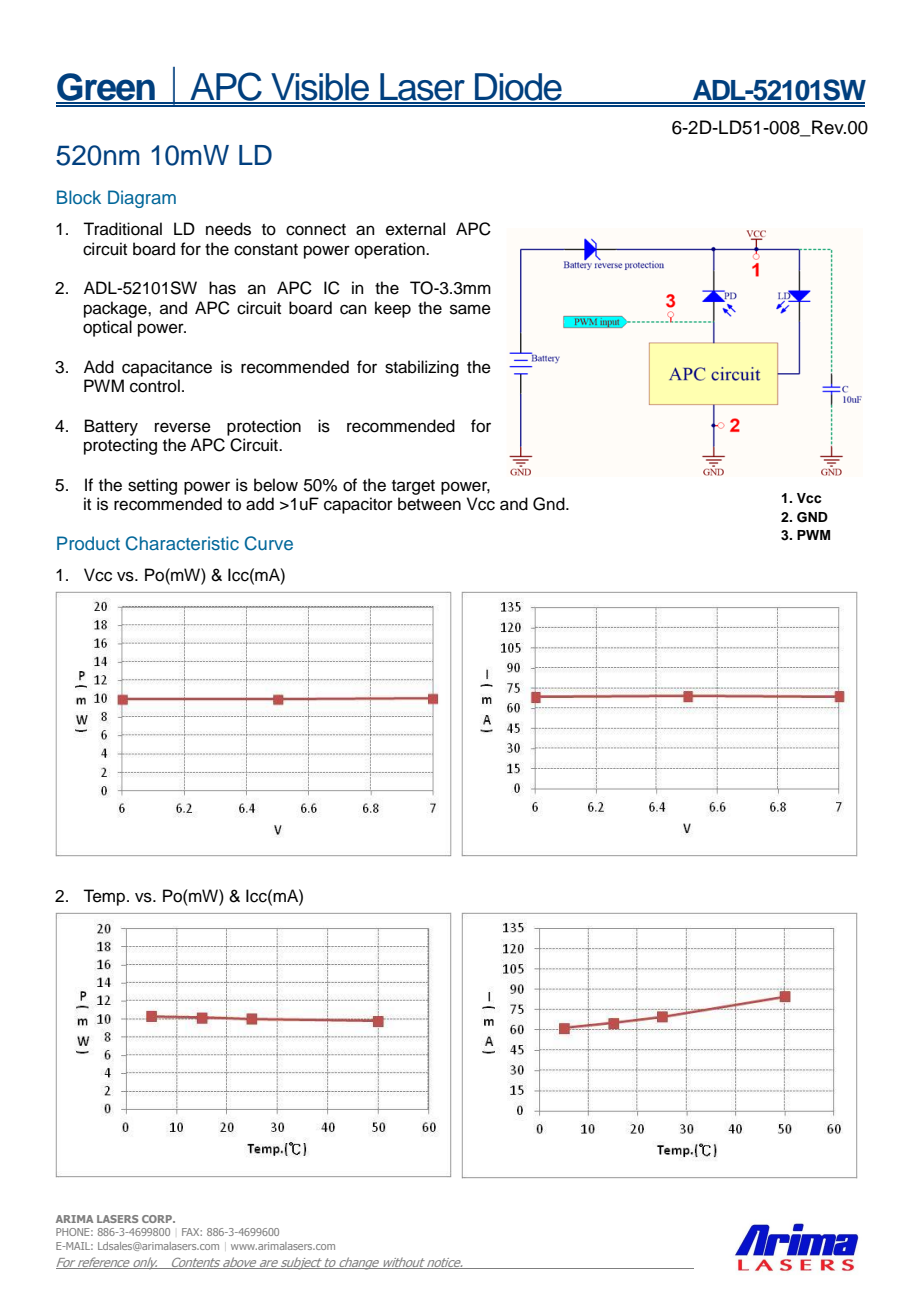 The image size is (924, 1308). What do you see at coordinates (320, 88) in the screenshot?
I see `Visible` at bounding box center [320, 88].
